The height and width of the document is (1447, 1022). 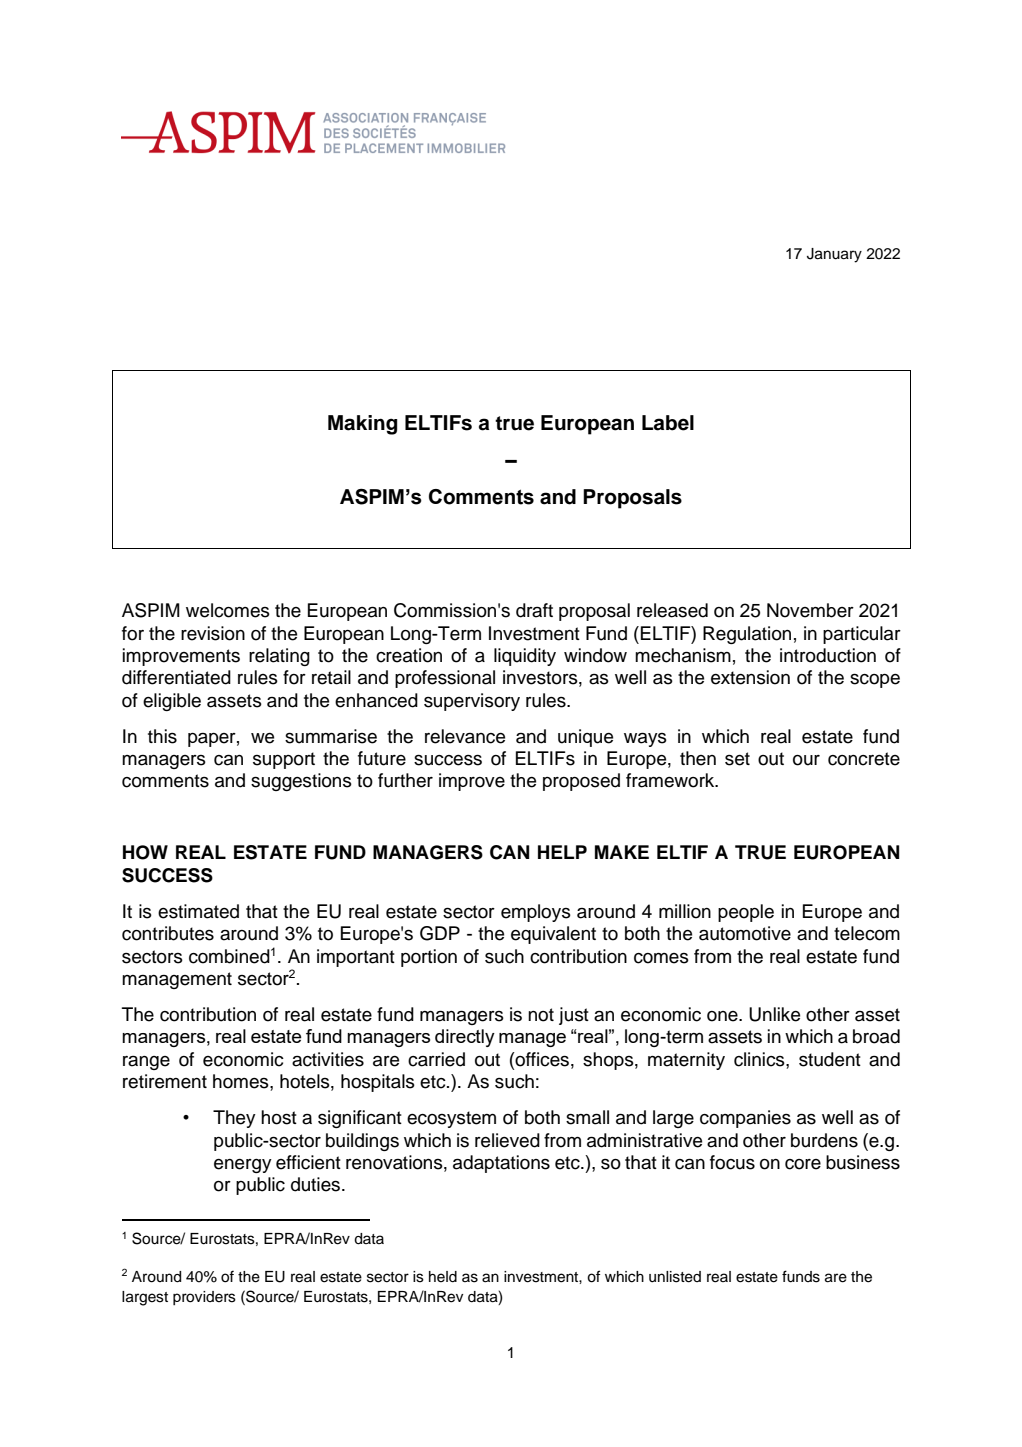 What do you see at coordinates (204, 1298) in the document?
I see `providers` at bounding box center [204, 1298].
